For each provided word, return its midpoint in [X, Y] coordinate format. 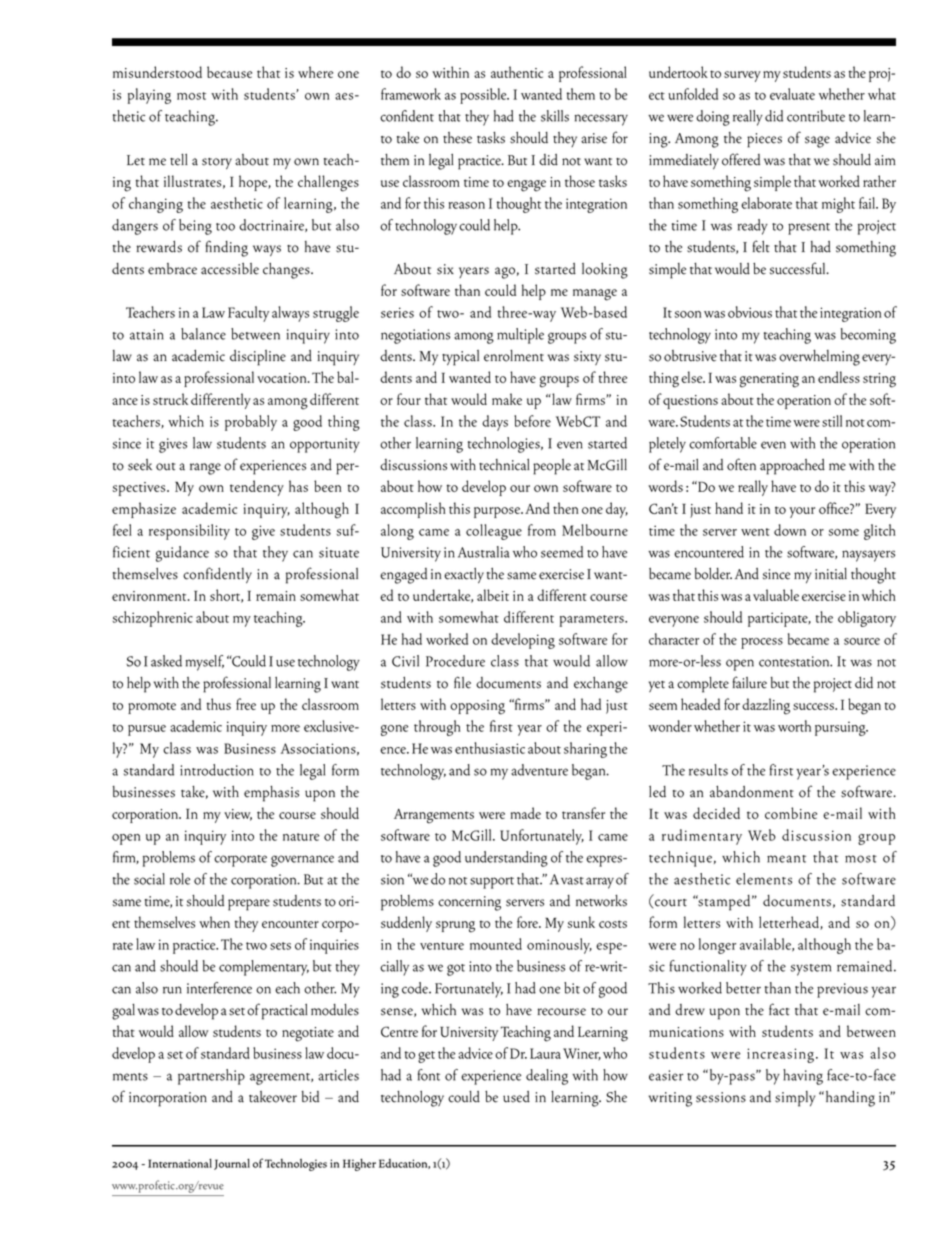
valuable [776, 595]
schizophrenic [153, 619]
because [229, 72]
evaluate [792, 94]
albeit [493, 595]
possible [484, 96]
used [516, 1097]
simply [795, 1099]
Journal [232, 1164]
